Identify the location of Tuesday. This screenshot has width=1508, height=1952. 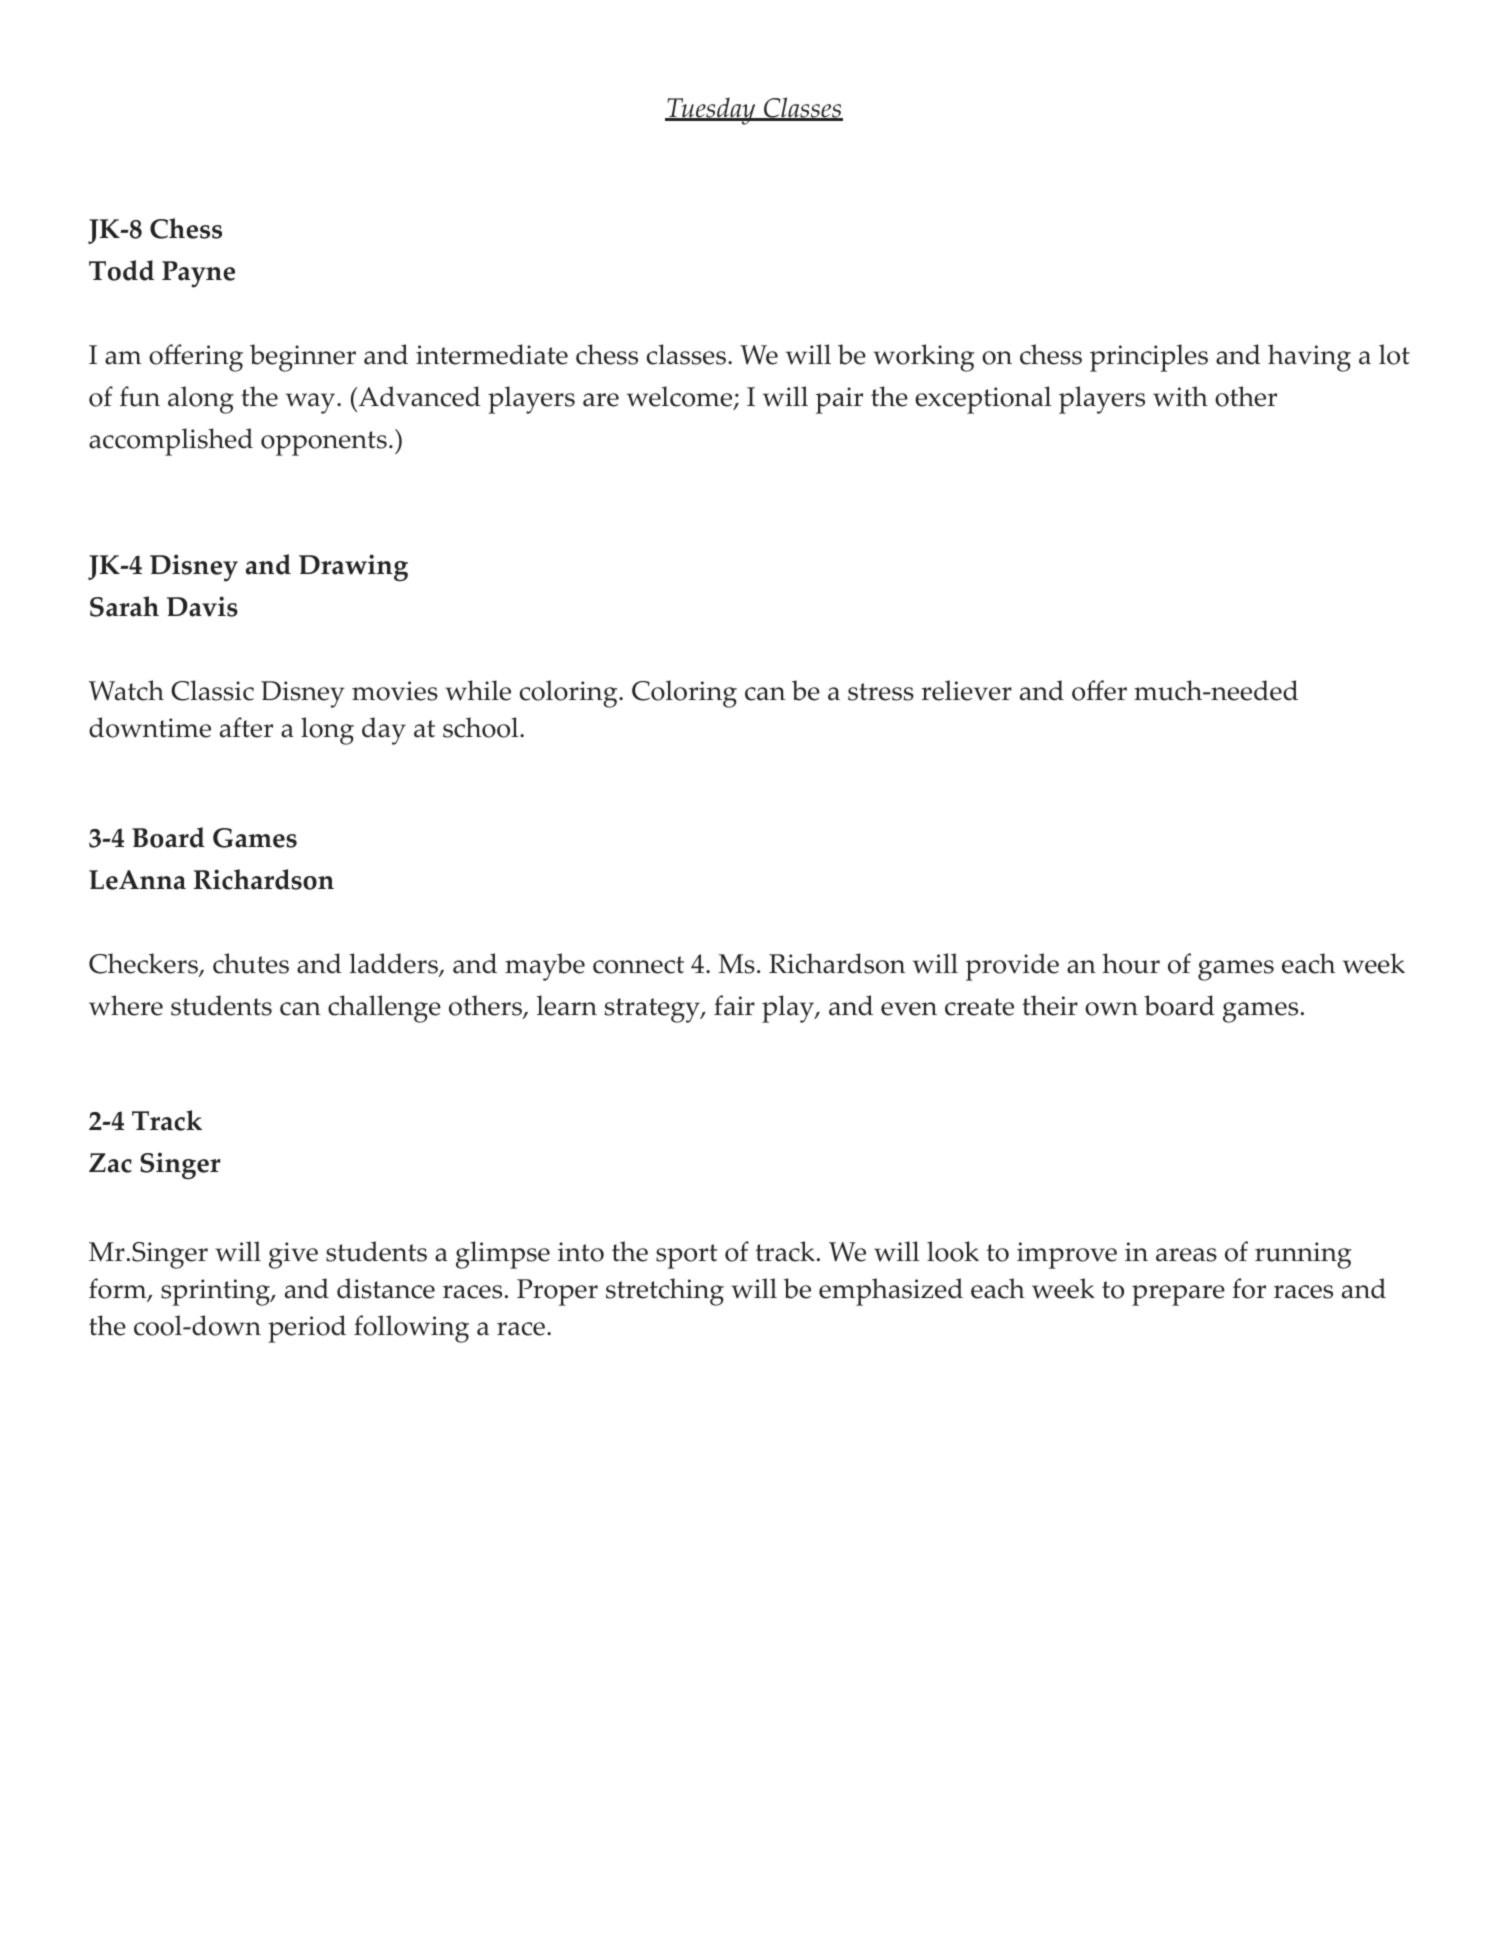
(711, 111).
